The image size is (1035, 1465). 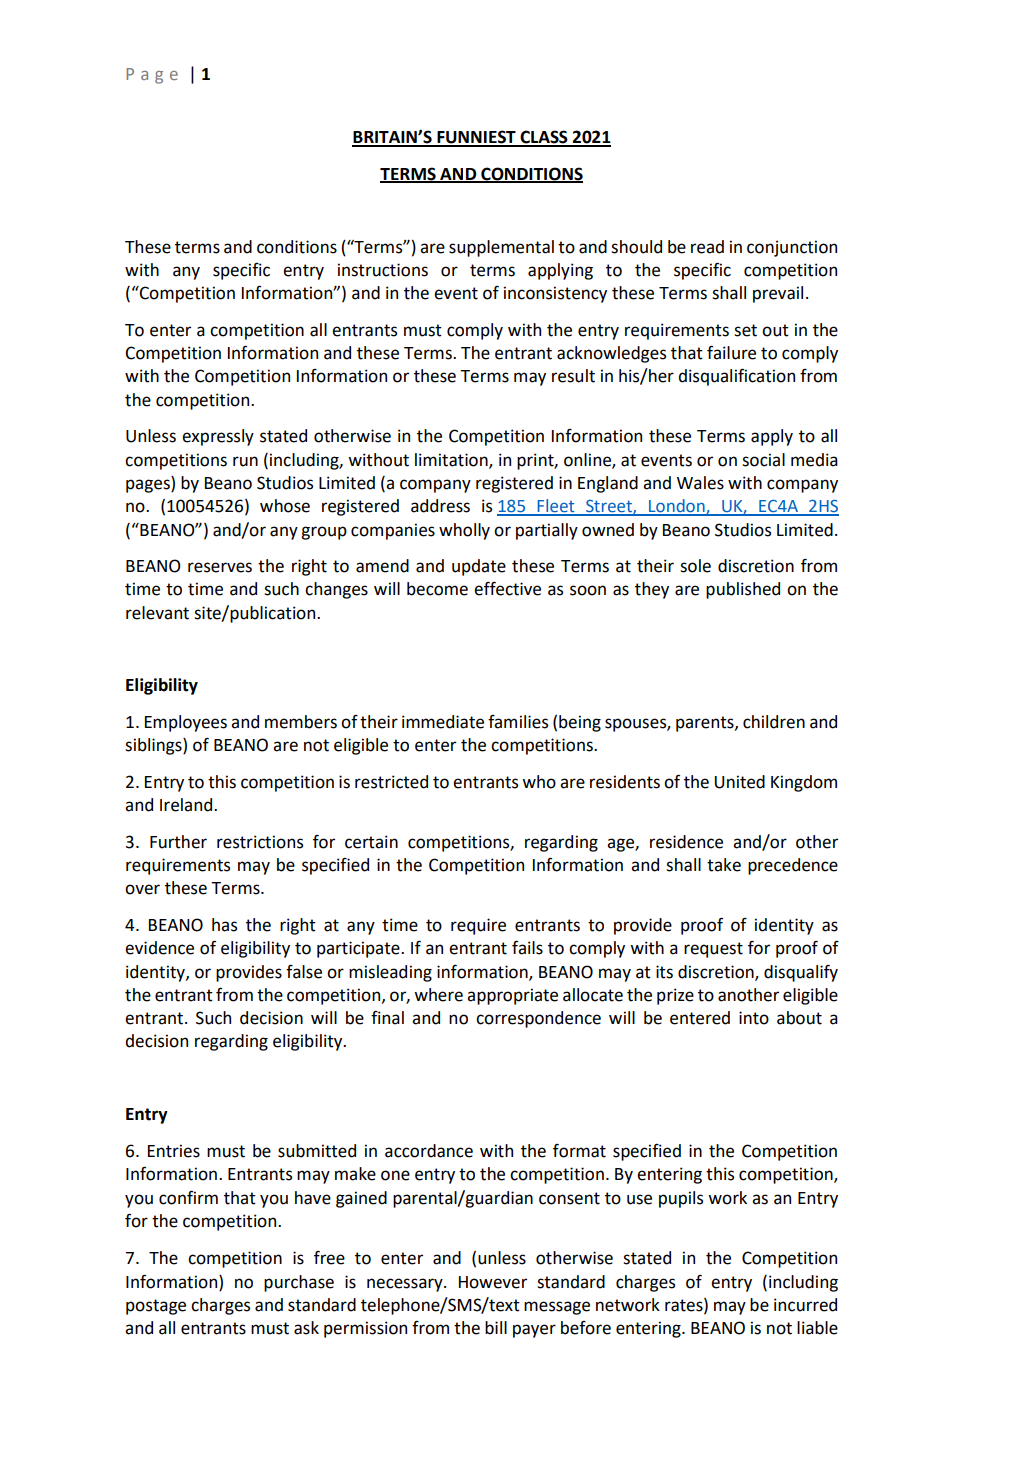 What do you see at coordinates (706, 724) in the document?
I see `parents` at bounding box center [706, 724].
